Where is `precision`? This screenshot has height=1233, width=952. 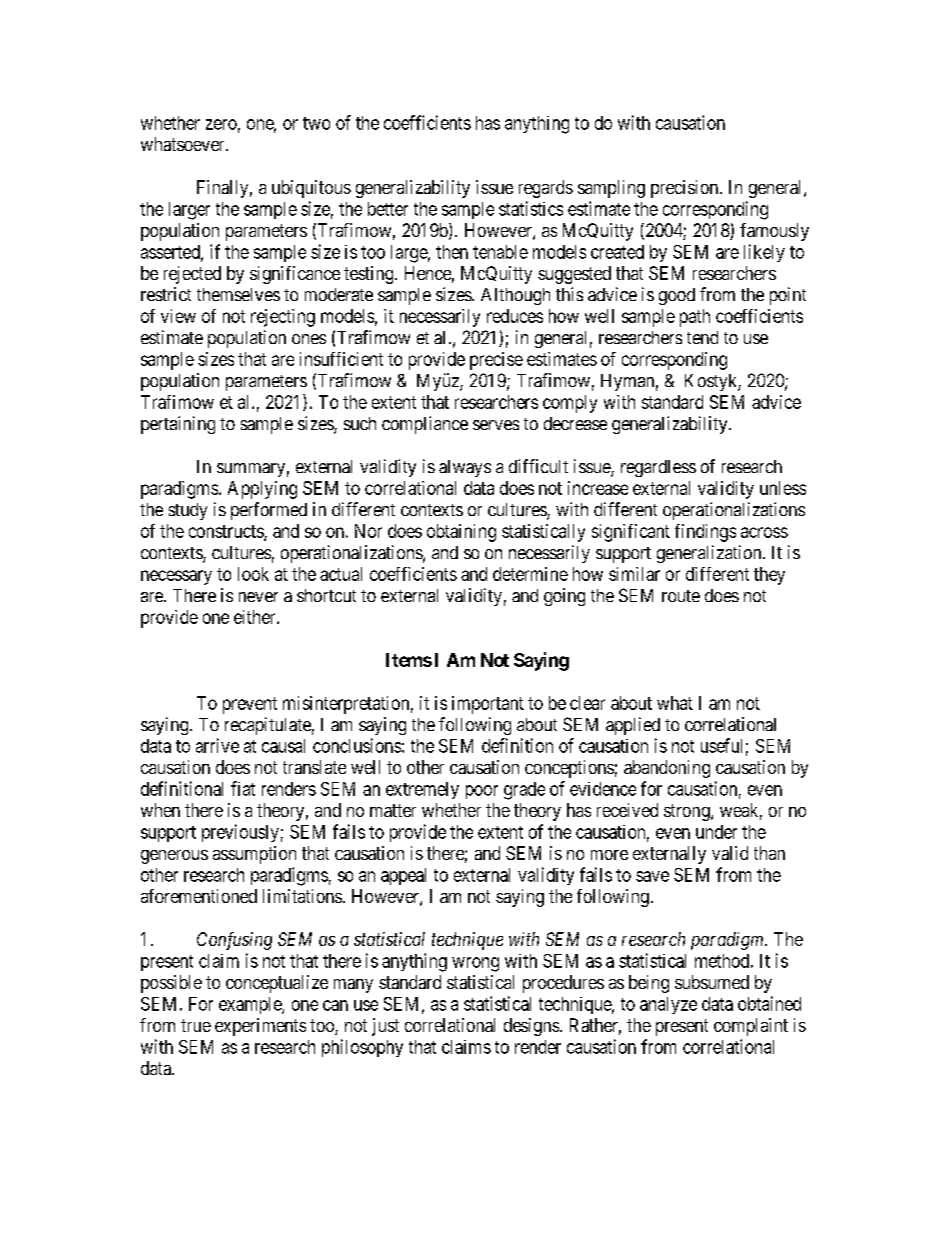 precision is located at coordinates (686, 189).
